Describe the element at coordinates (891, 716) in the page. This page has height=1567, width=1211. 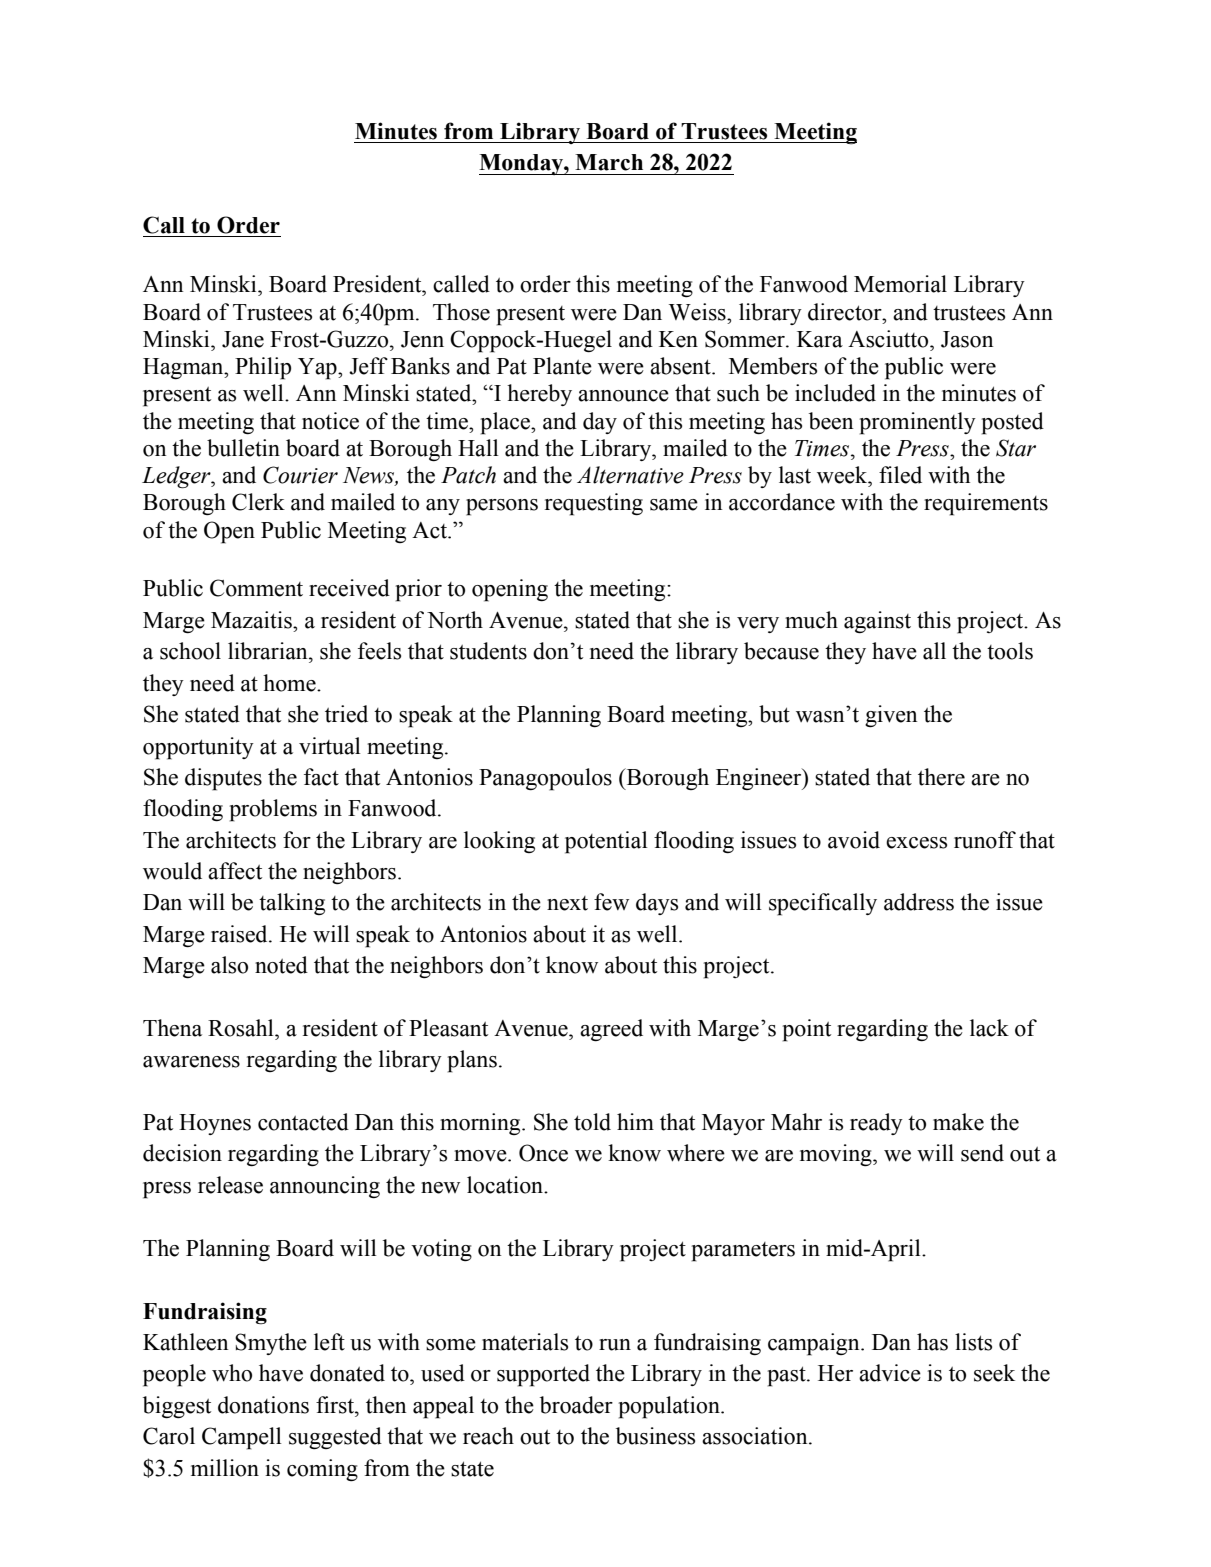
I see `given` at that location.
